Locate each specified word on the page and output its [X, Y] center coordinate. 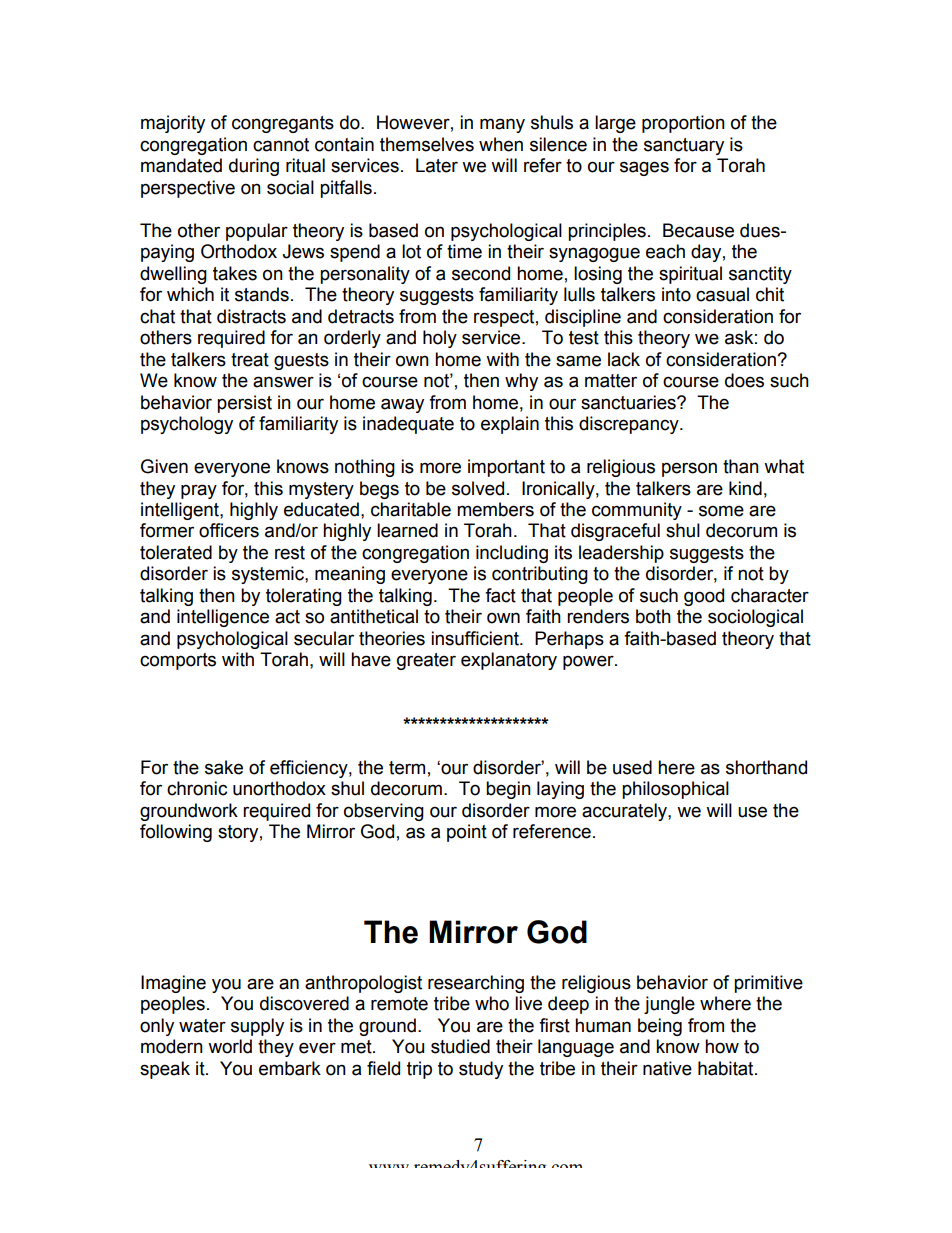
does [744, 380]
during [254, 167]
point [467, 833]
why [521, 382]
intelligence [223, 618]
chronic [197, 788]
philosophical [675, 790]
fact [500, 595]
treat [250, 360]
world [230, 1046]
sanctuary [684, 146]
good [704, 597]
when [501, 144]
